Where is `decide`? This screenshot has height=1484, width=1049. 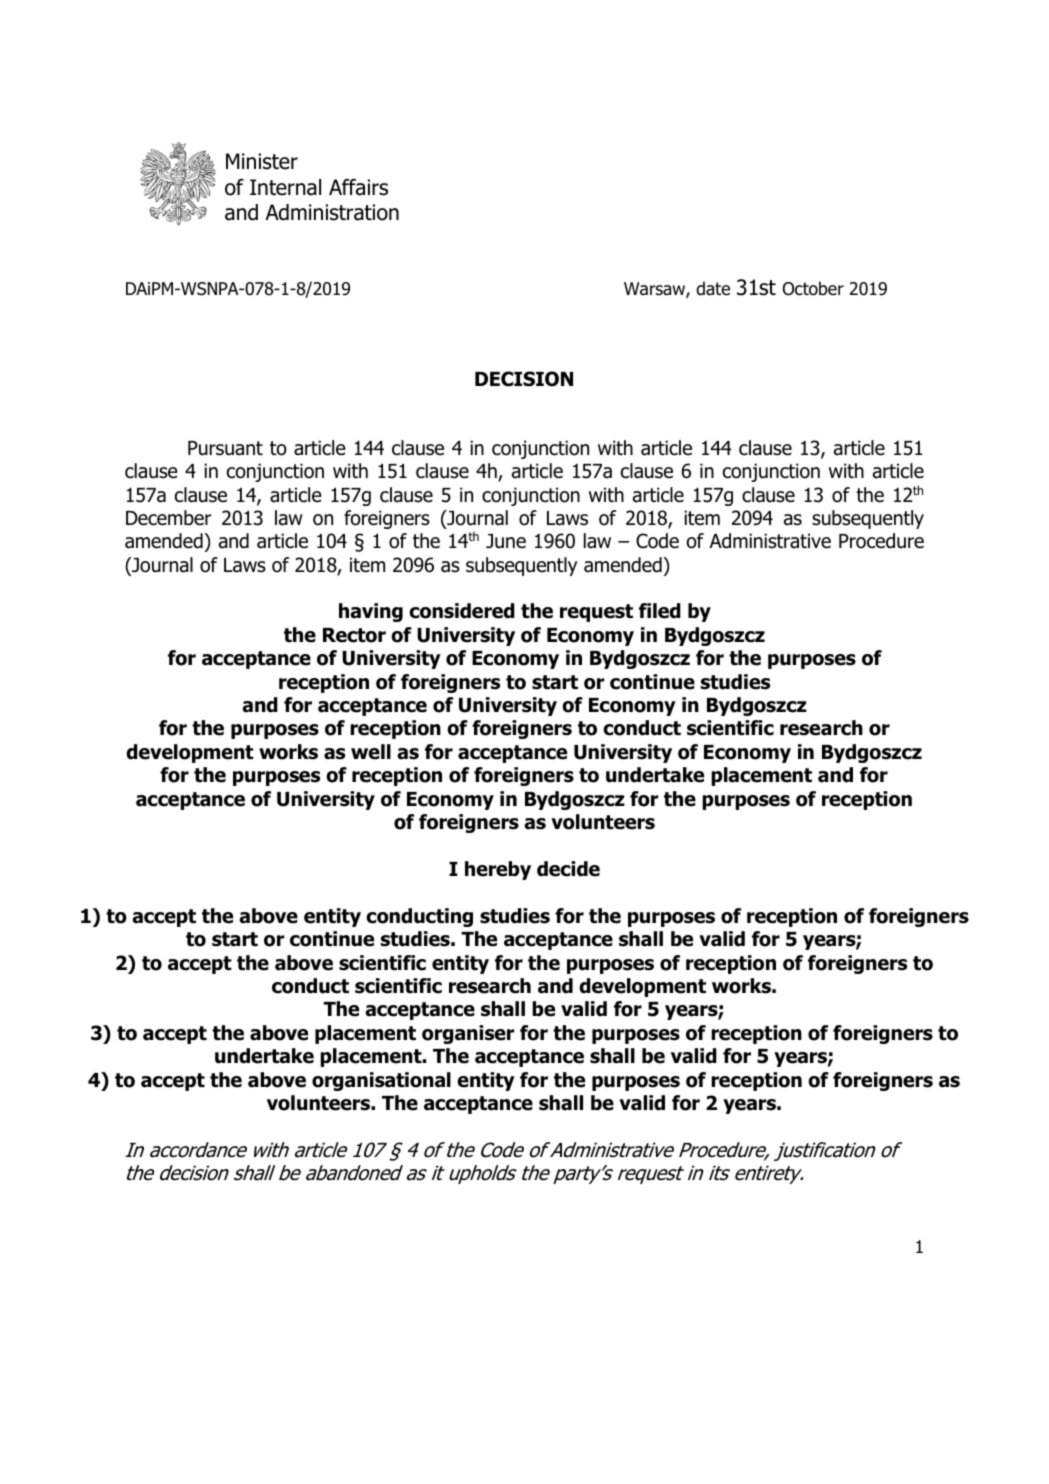 decide is located at coordinates (568, 869).
